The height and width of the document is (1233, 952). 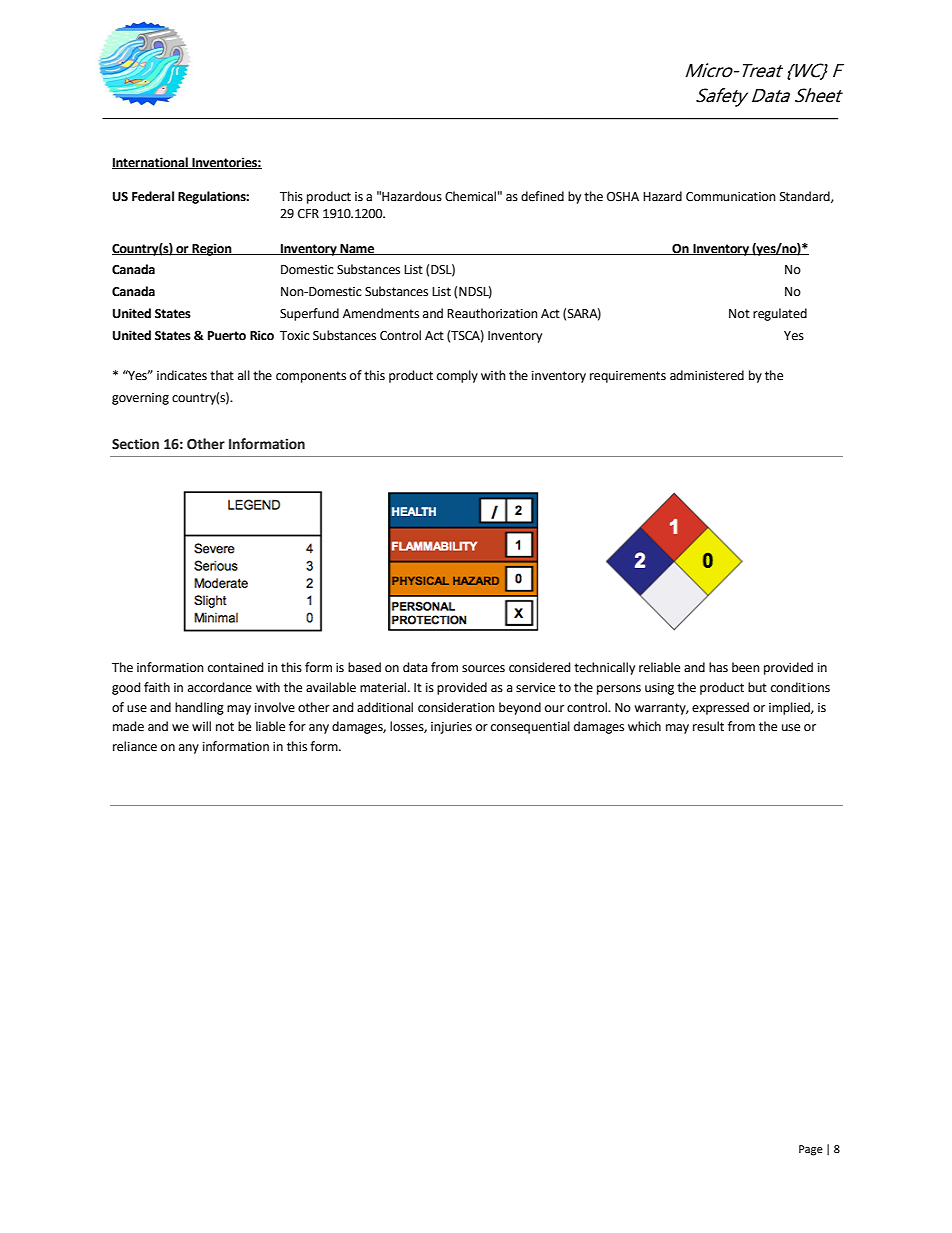 I want to click on will, so click(x=201, y=726).
